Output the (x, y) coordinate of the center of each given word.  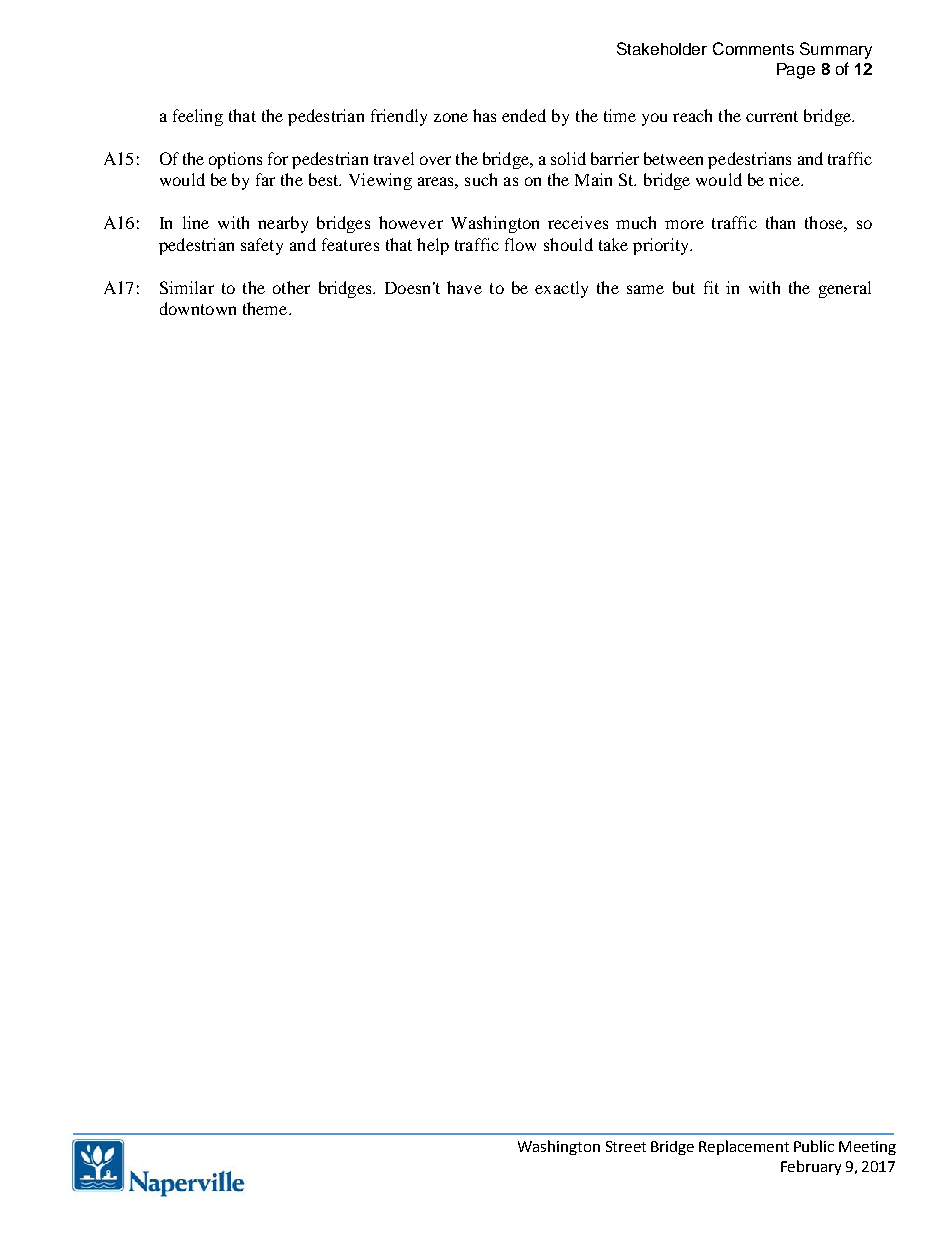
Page (796, 71)
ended (524, 115)
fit (711, 287)
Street (626, 1146)
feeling (198, 117)
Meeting (867, 1148)
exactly (561, 289)
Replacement (744, 1147)
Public (814, 1146)
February (811, 1167)
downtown (198, 308)
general (845, 289)
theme (266, 308)
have (464, 287)
